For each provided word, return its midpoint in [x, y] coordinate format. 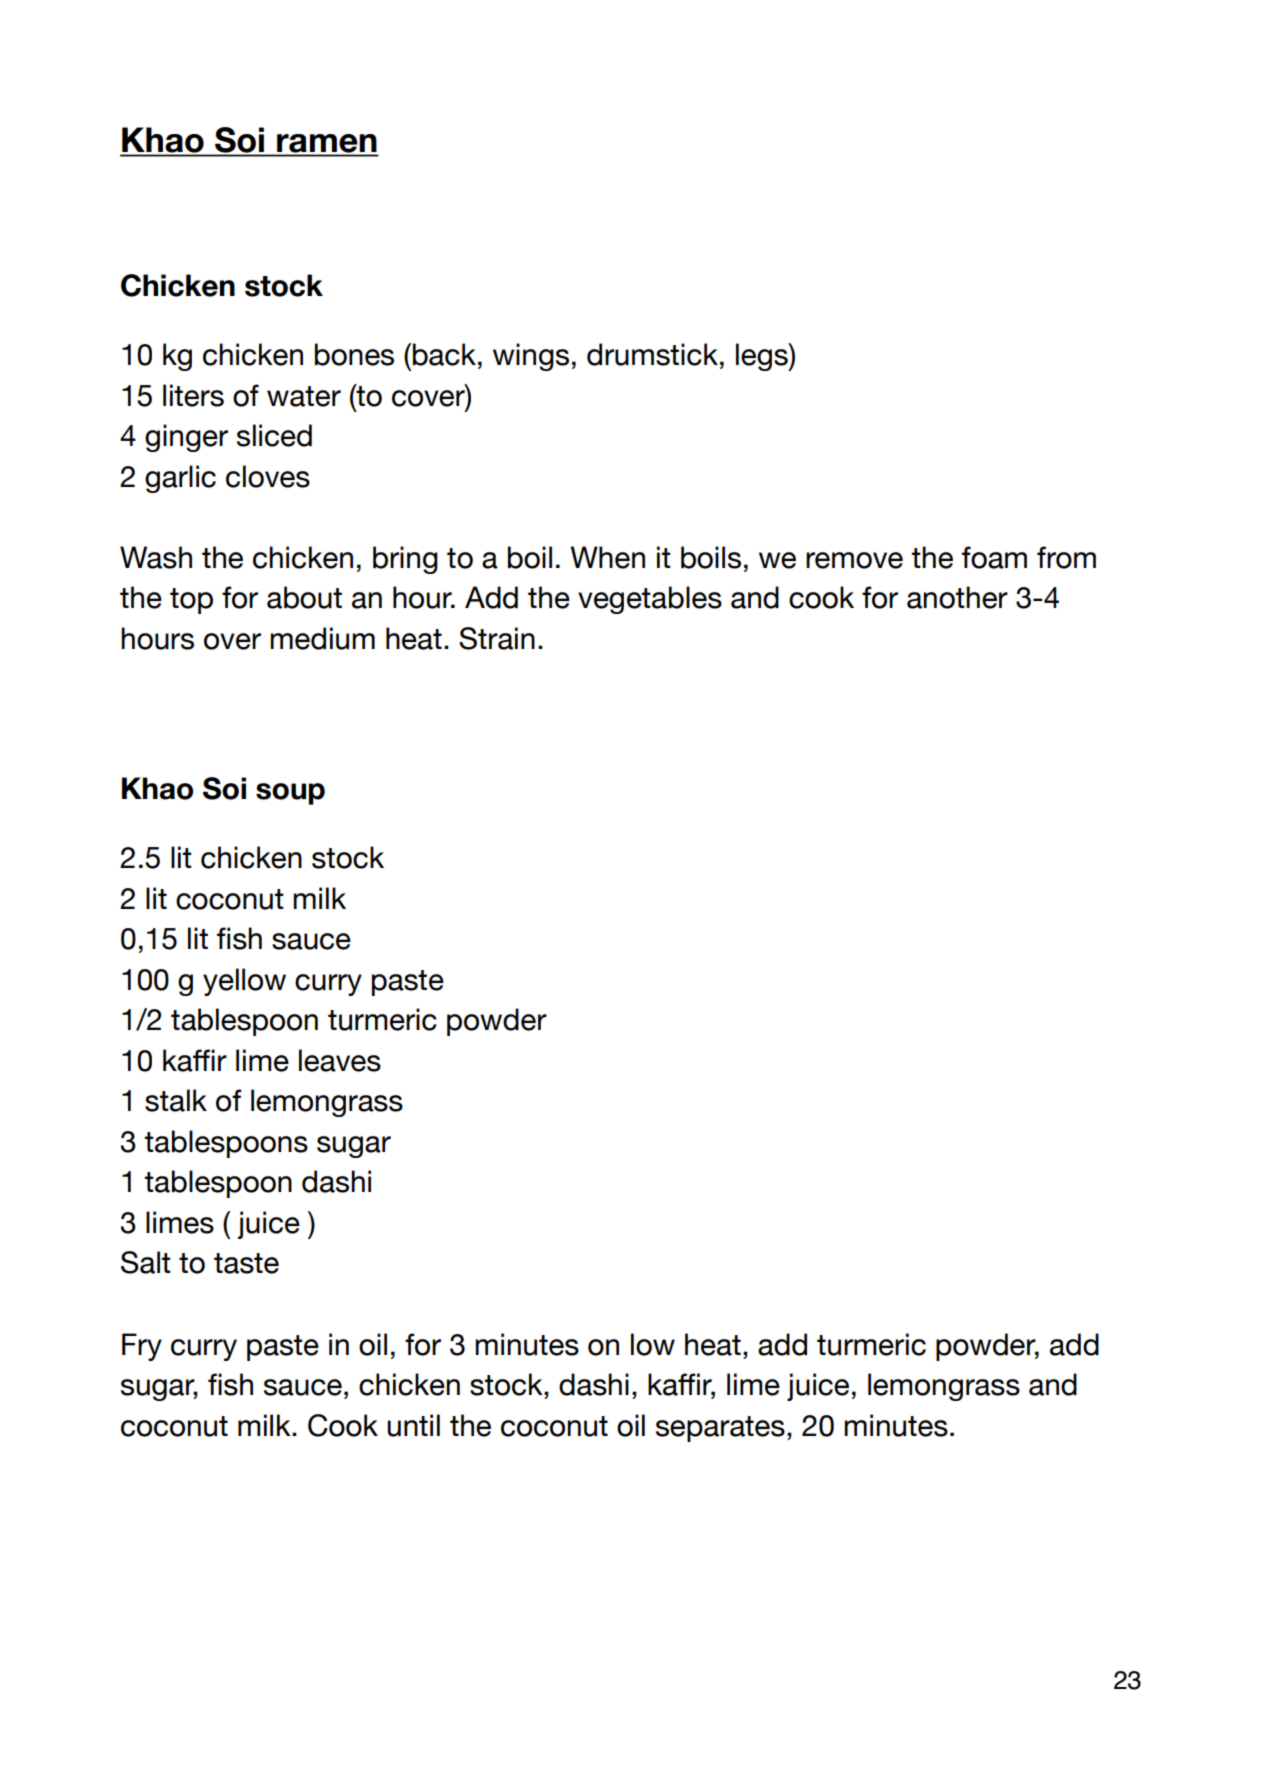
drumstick [652, 354]
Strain [497, 638]
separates [720, 1429]
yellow [244, 982]
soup [290, 794]
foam [994, 557]
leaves [340, 1060]
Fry [142, 1347]
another [957, 597]
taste [246, 1263]
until [413, 1425]
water [304, 396]
